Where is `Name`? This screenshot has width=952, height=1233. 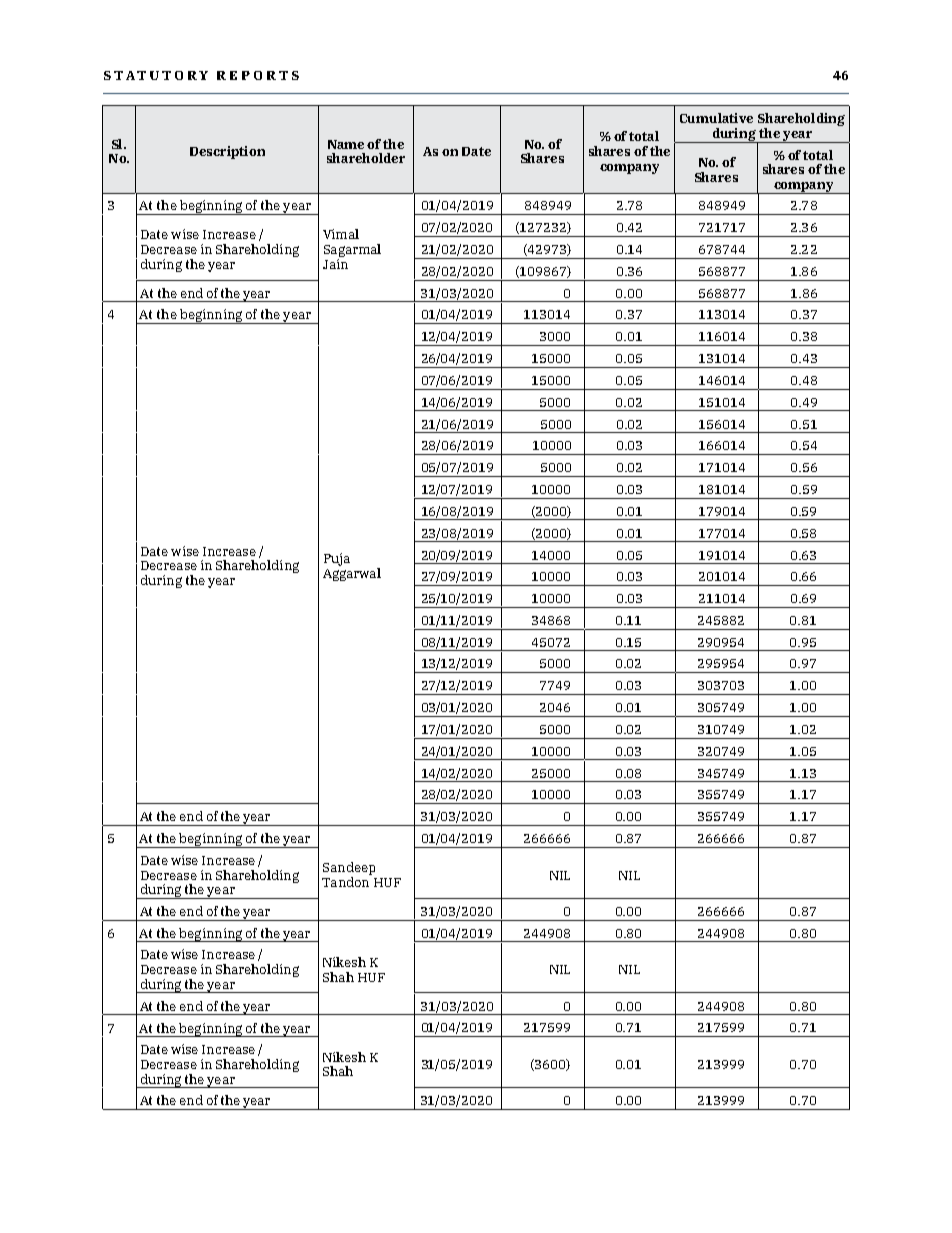 Name is located at coordinates (346, 144).
